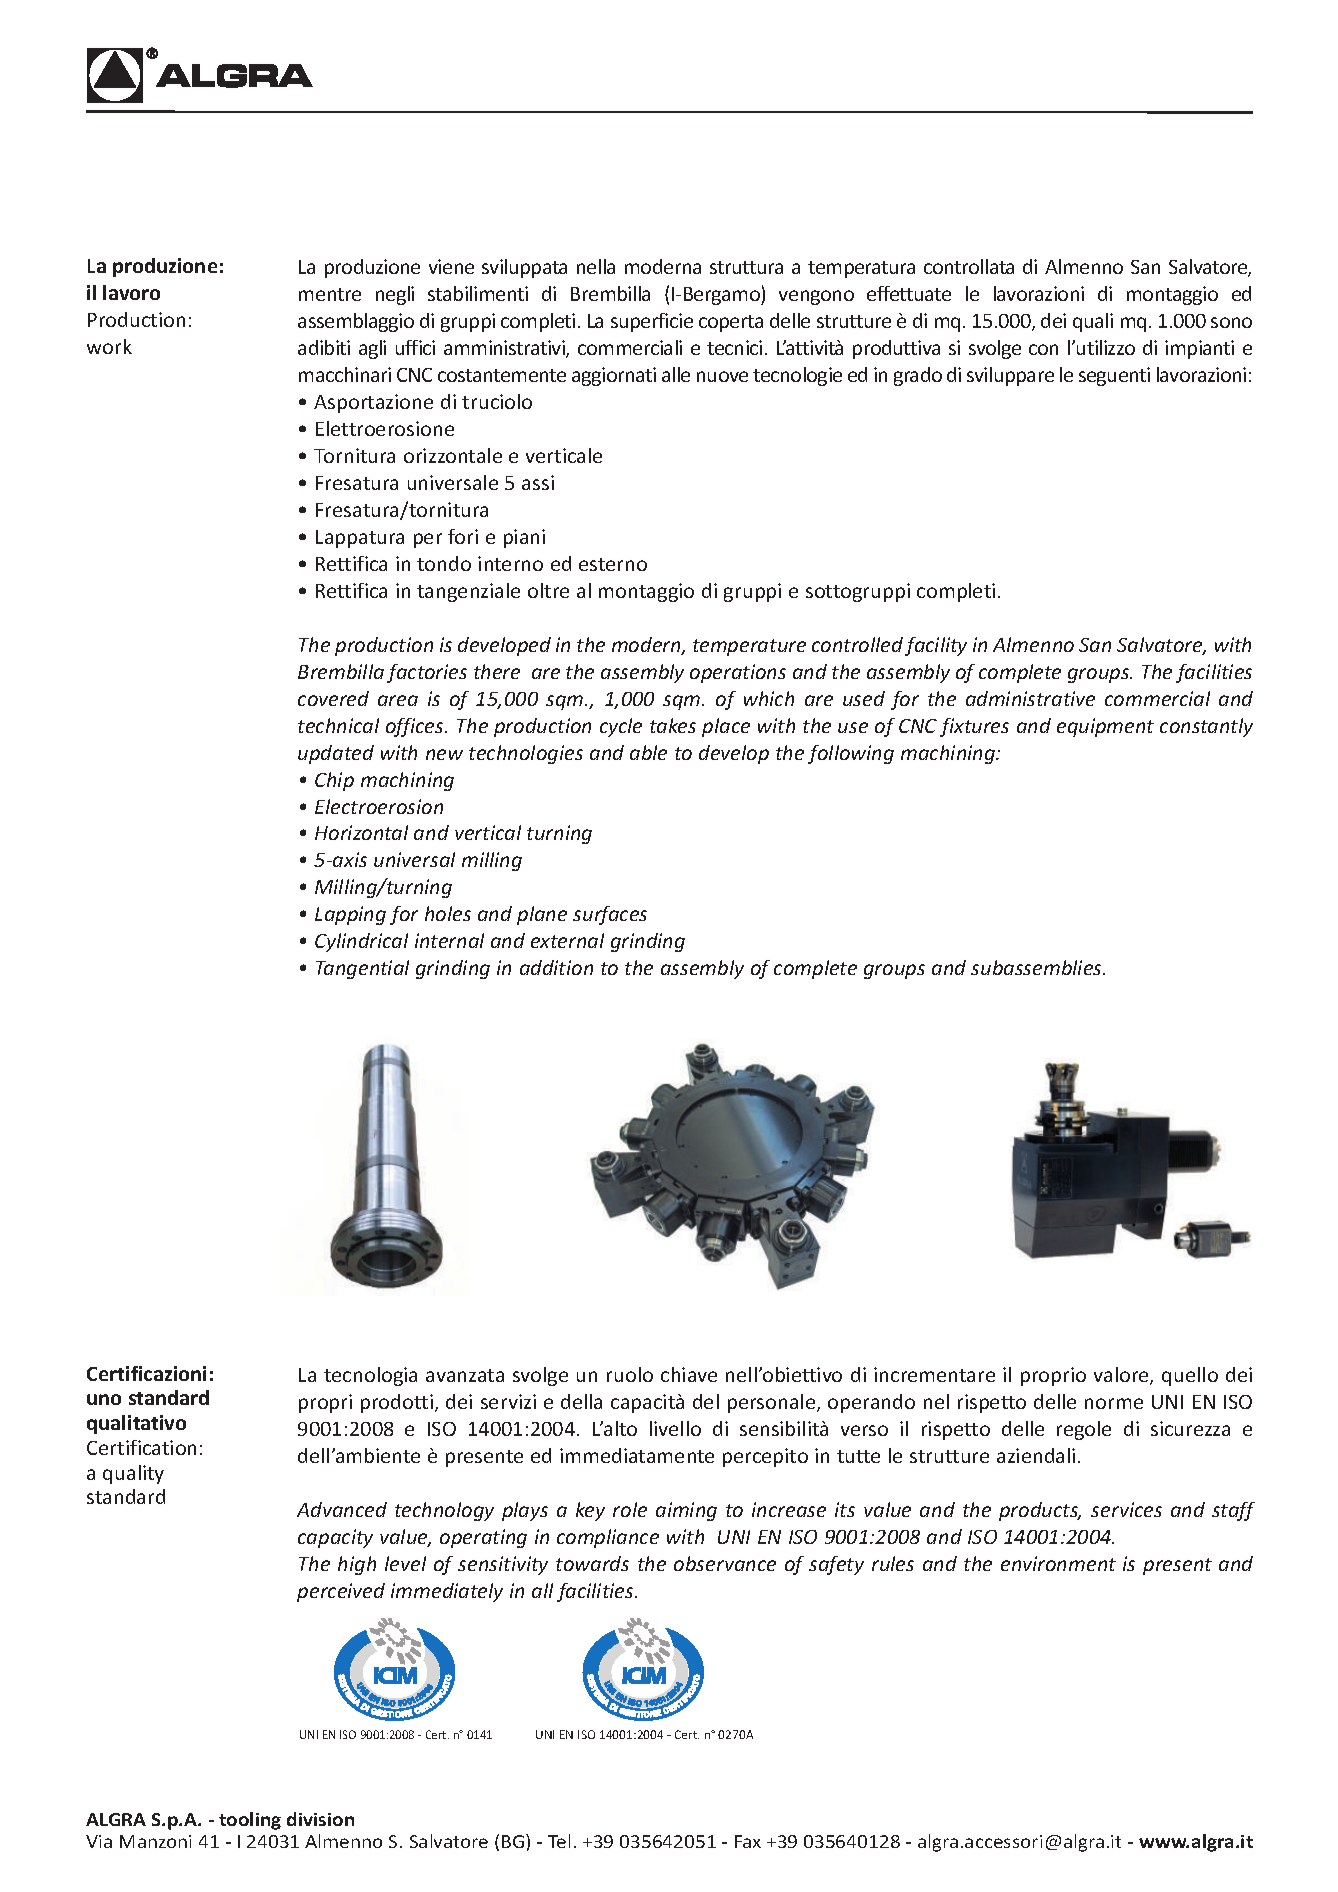 This screenshot has height=1892, width=1338. Describe the element at coordinates (1105, 727) in the screenshot. I see `equipment` at that location.
